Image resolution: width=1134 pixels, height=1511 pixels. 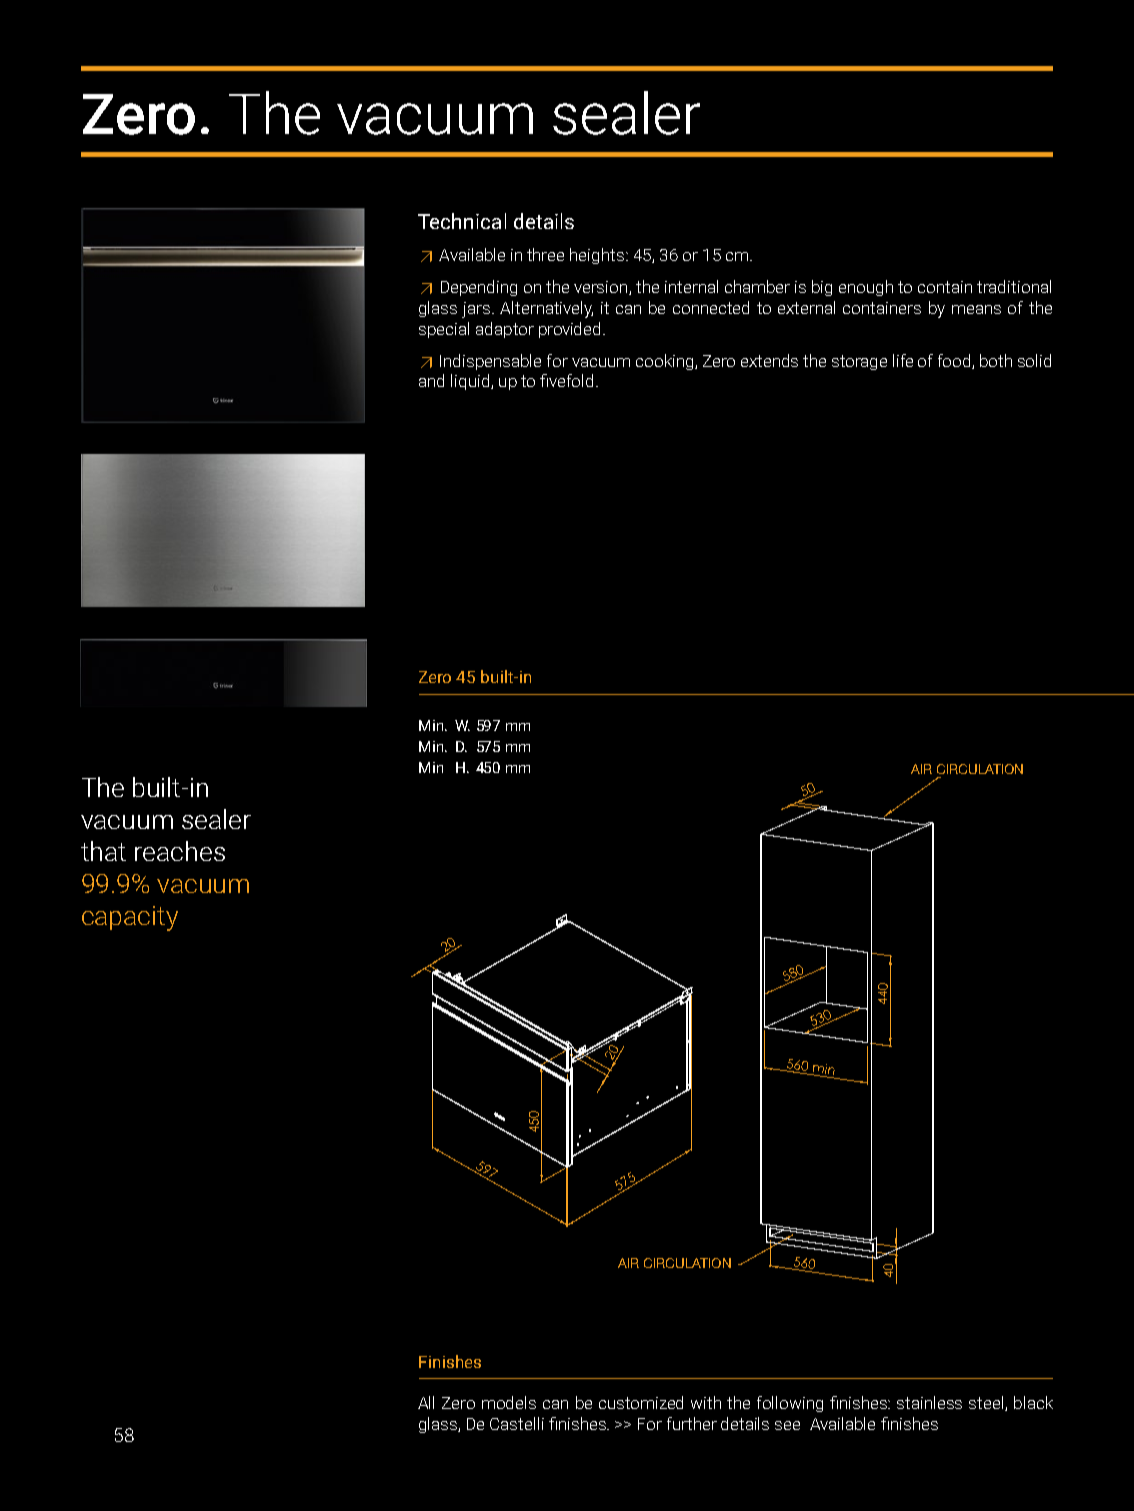 What do you see at coordinates (462, 221) in the screenshot?
I see `Technical` at bounding box center [462, 221].
